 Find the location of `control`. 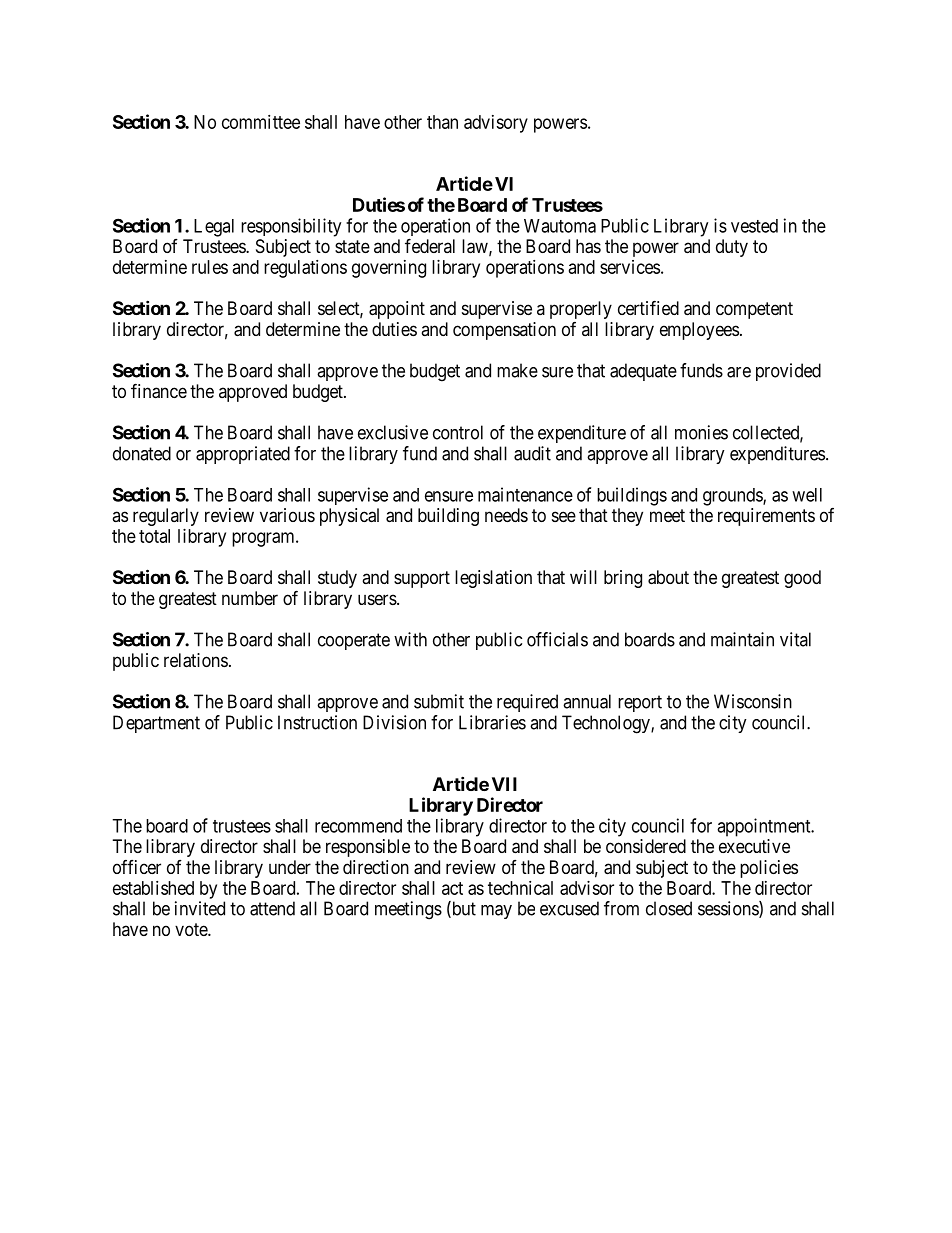

control is located at coordinates (458, 432).
